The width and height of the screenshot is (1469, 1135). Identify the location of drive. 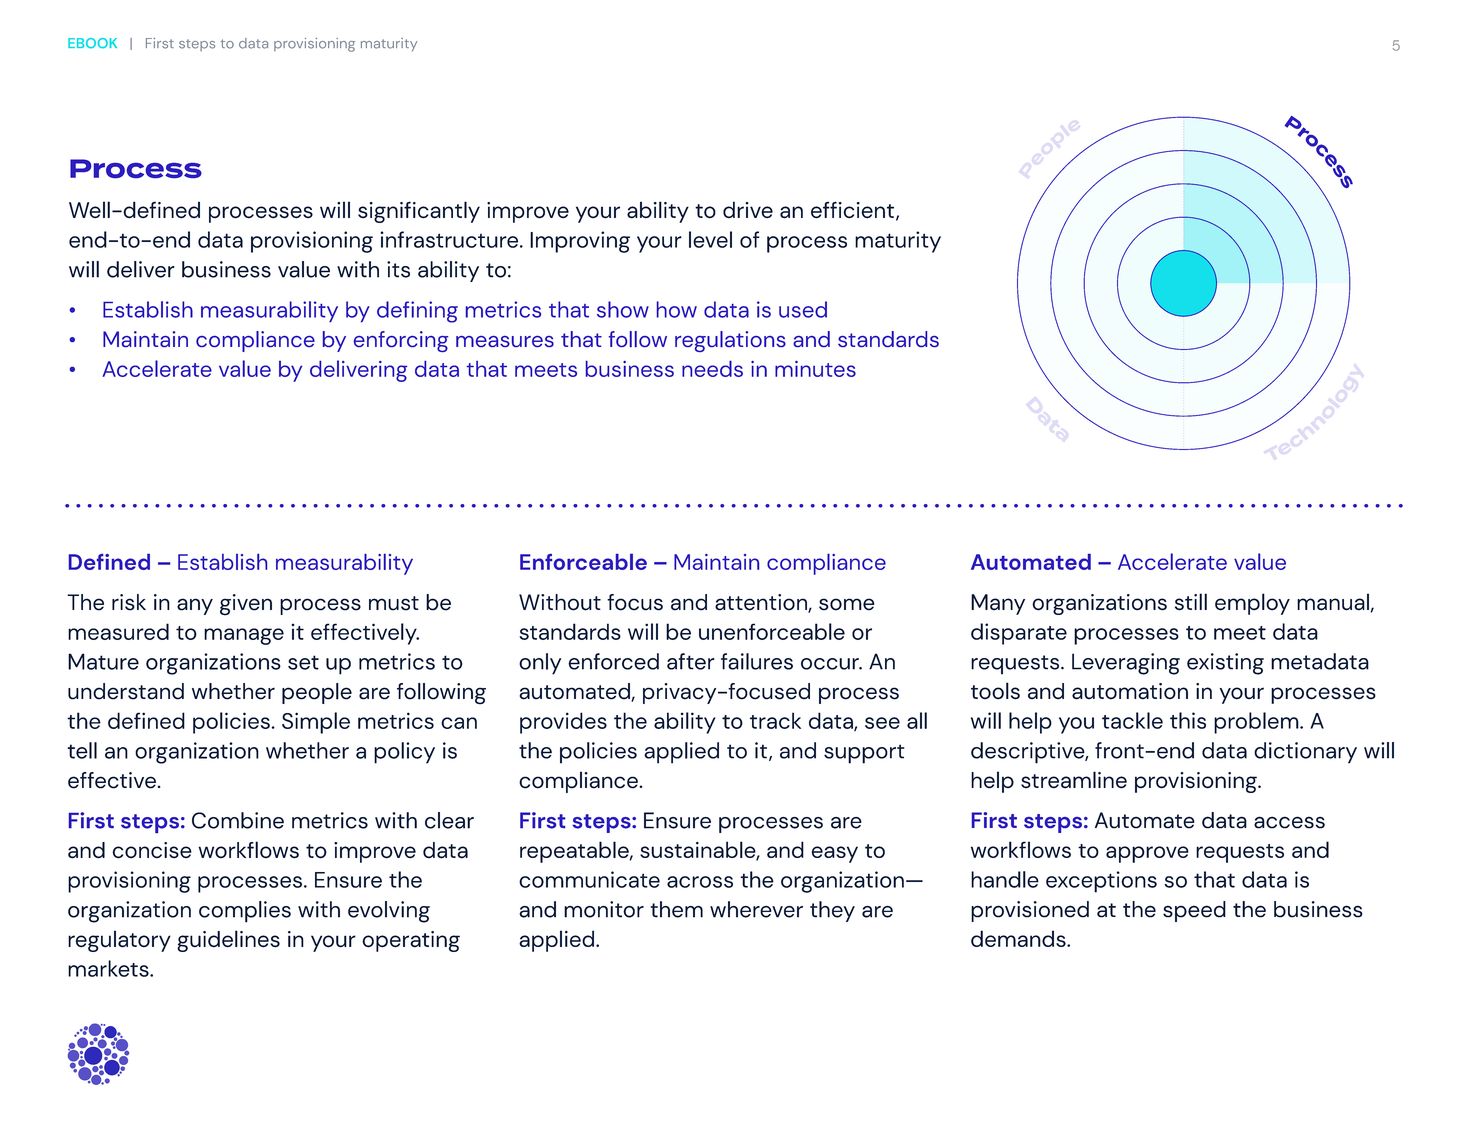
(748, 209).
